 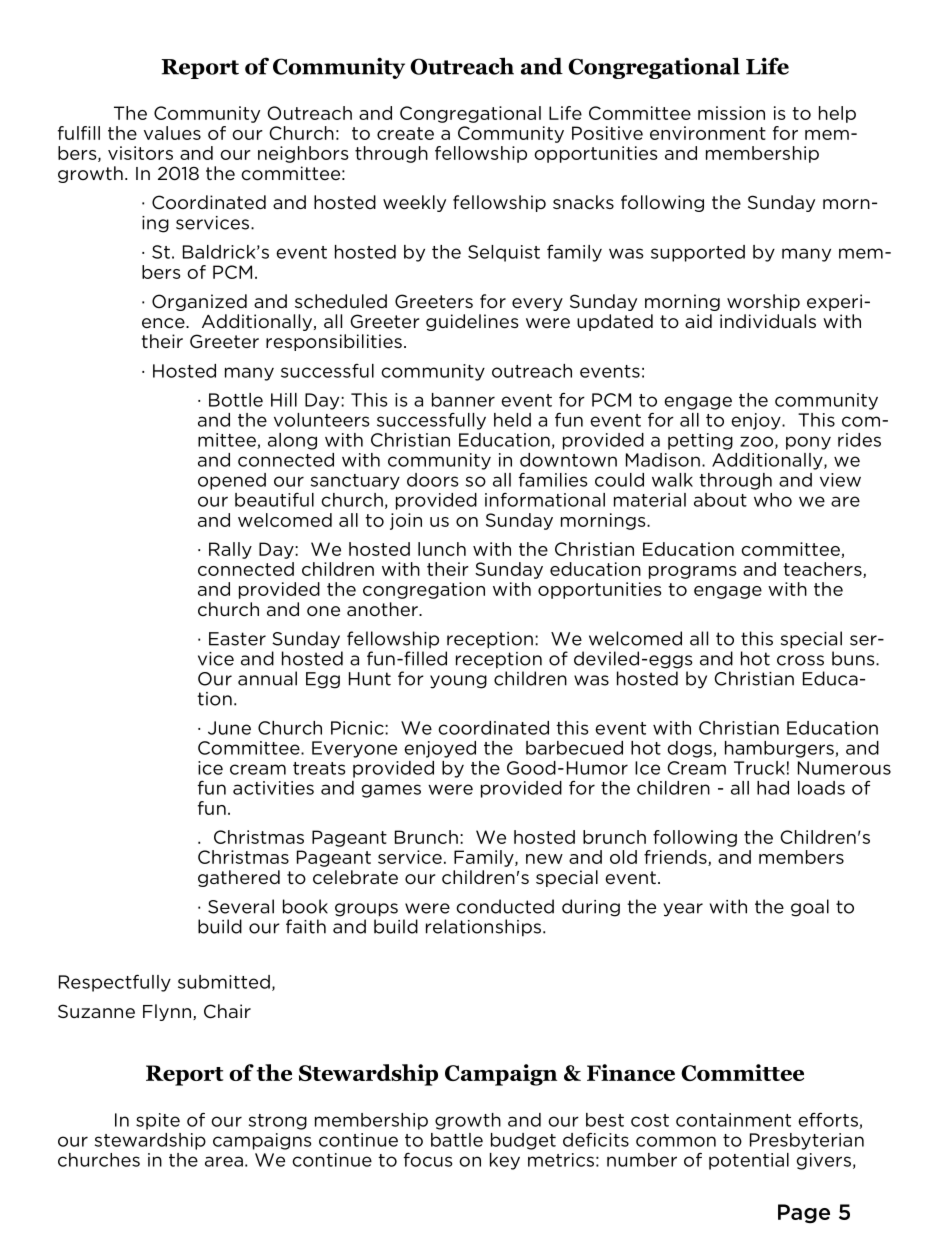 I want to click on spite, so click(x=158, y=1121).
